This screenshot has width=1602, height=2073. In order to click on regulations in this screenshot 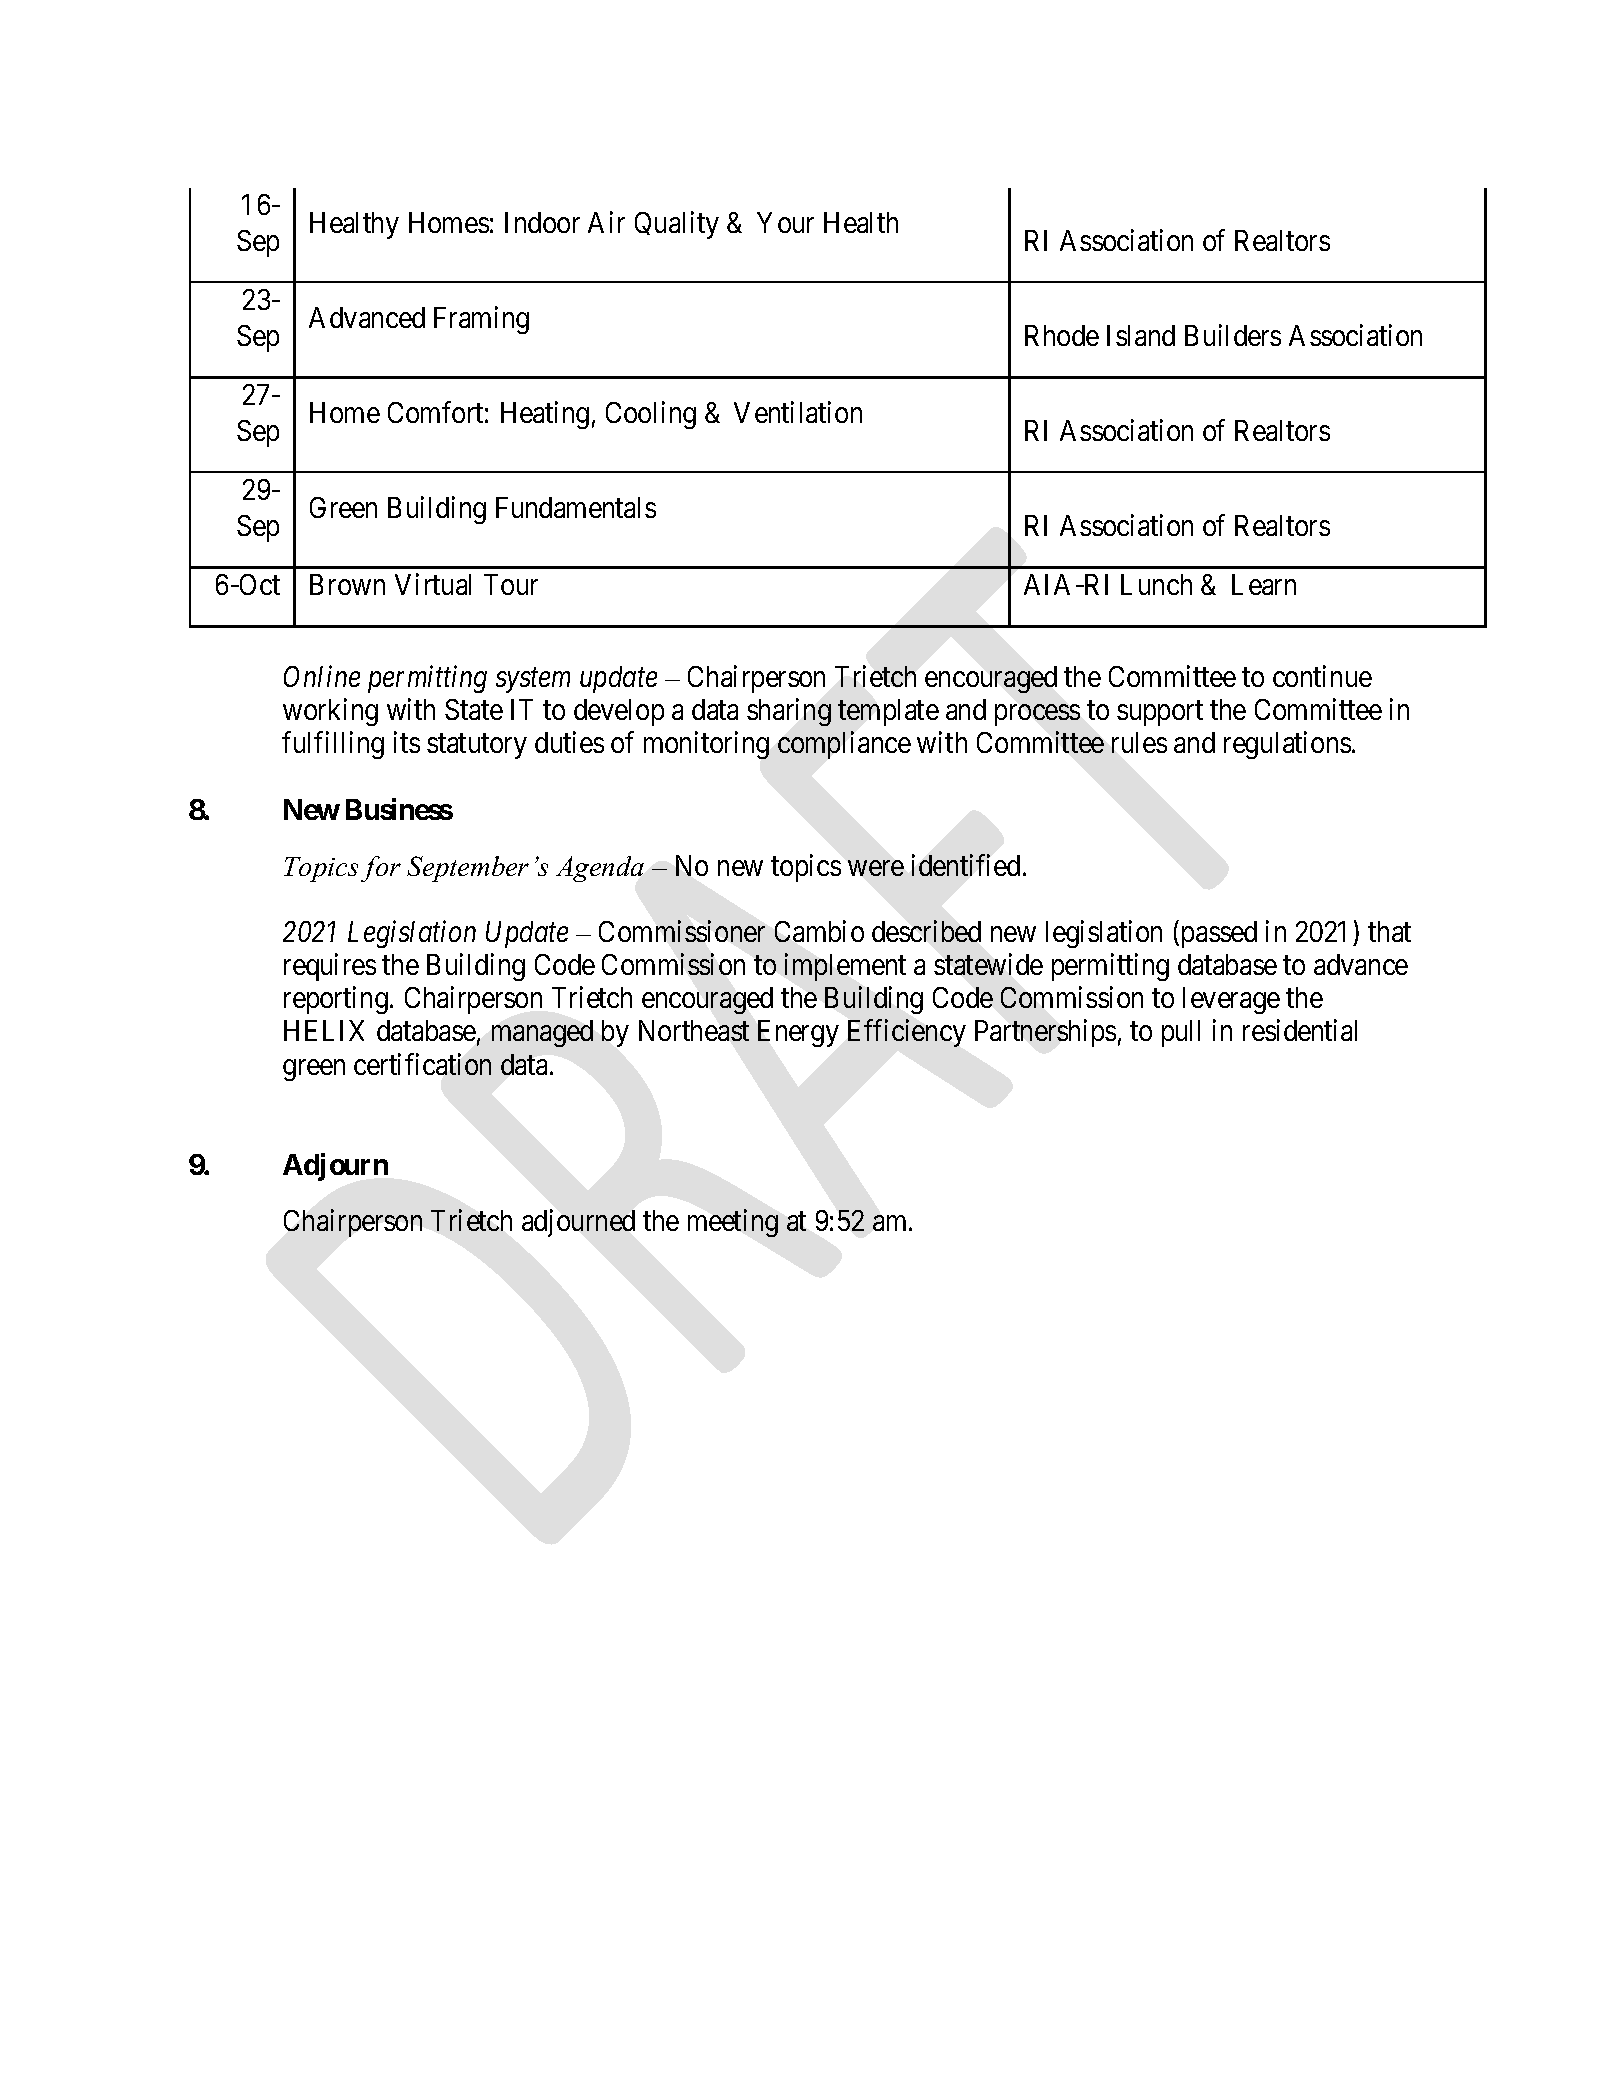, I will do `click(1287, 745)`.
